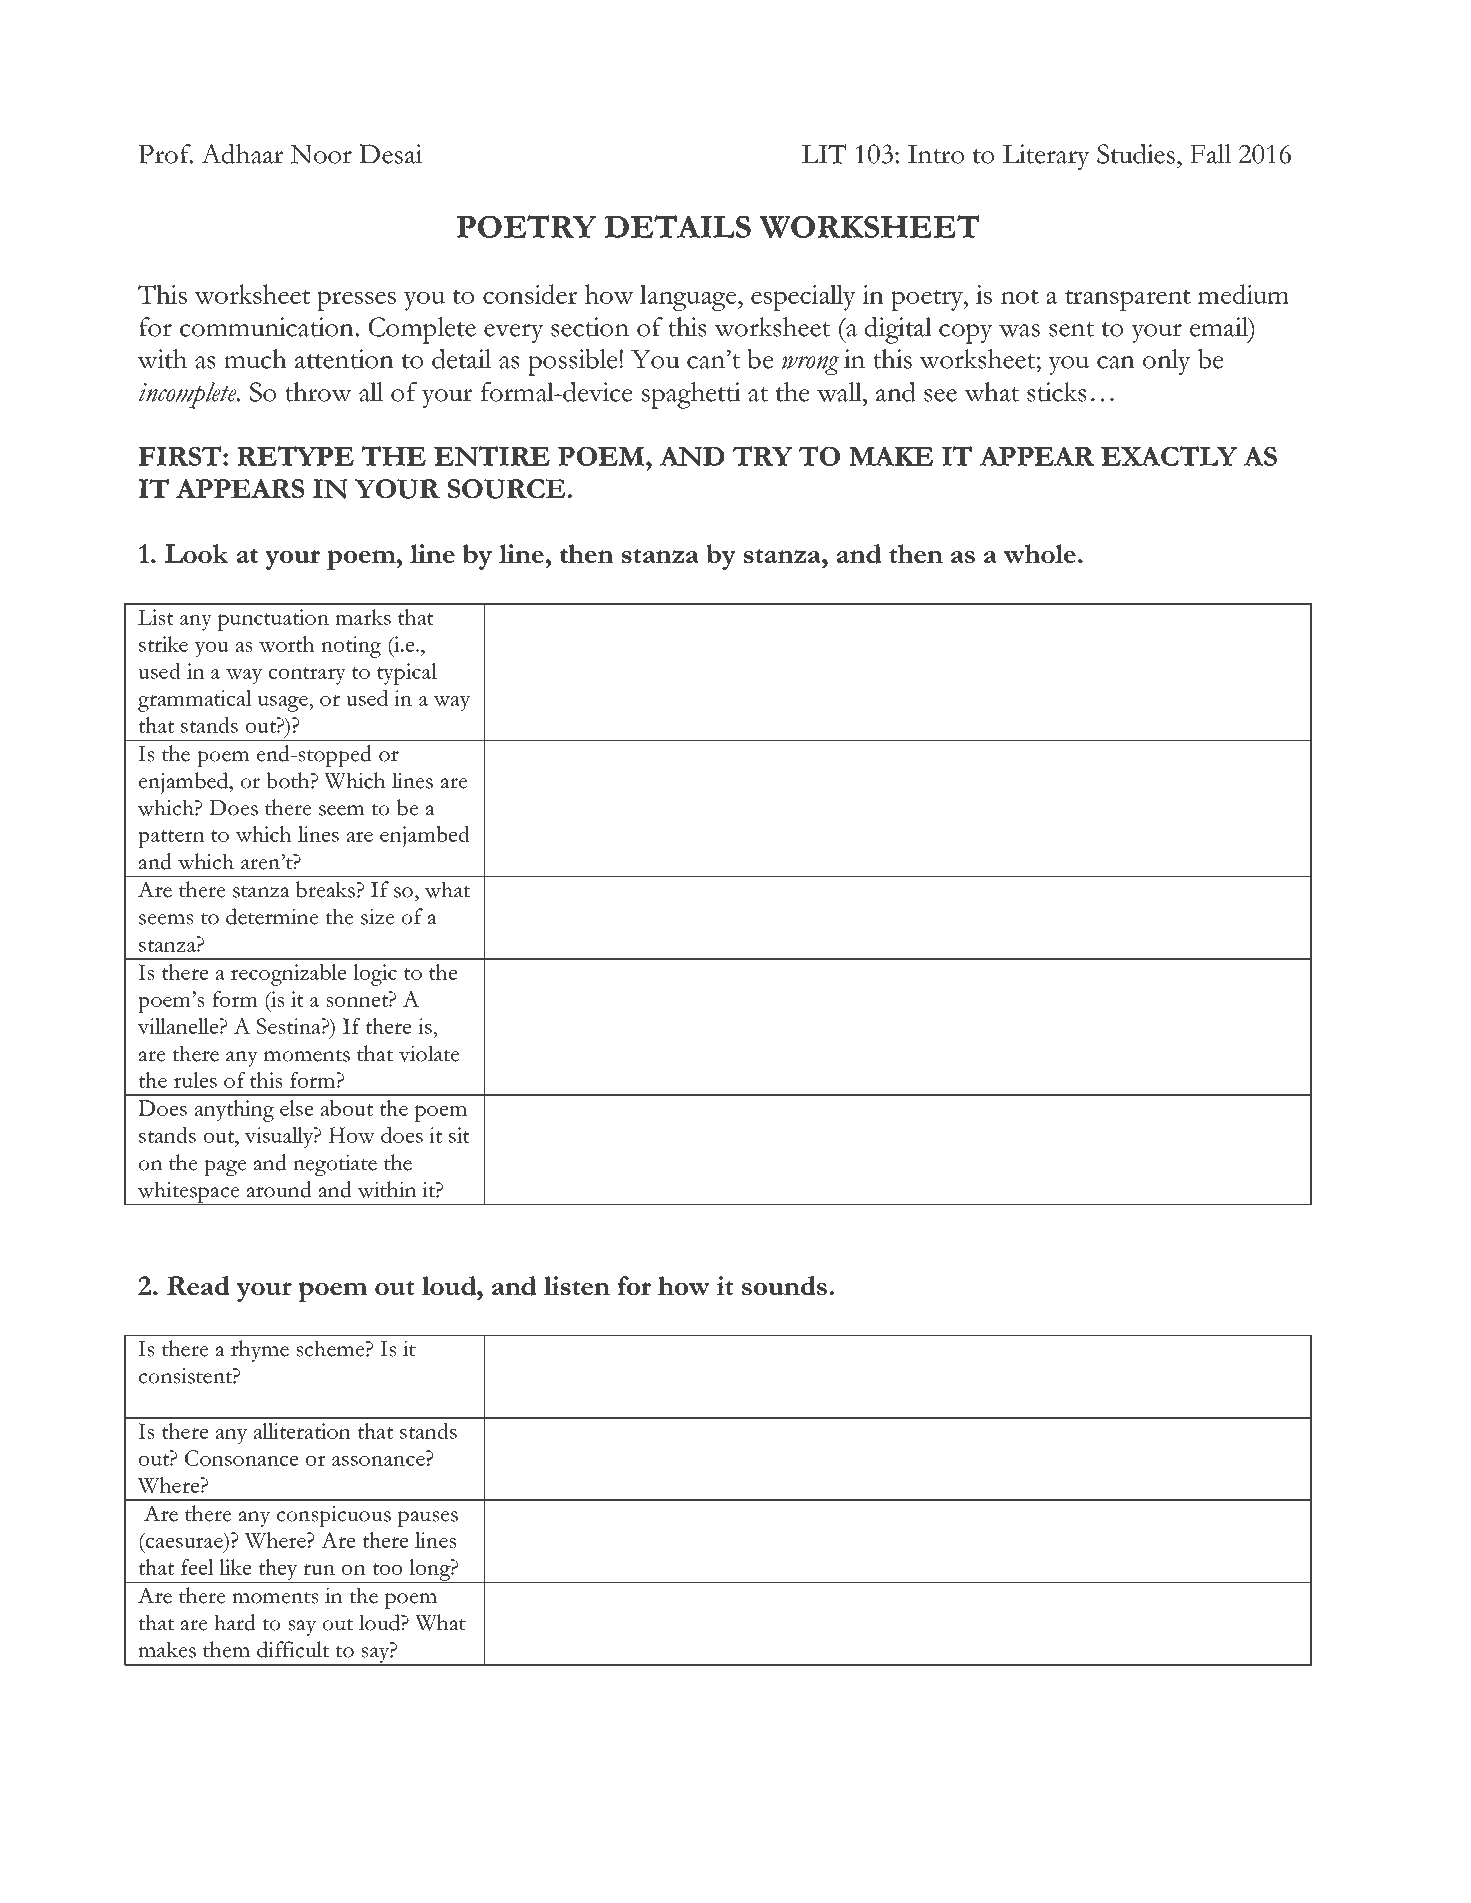  Describe the element at coordinates (297, 1108) in the page. I see `else` at that location.
